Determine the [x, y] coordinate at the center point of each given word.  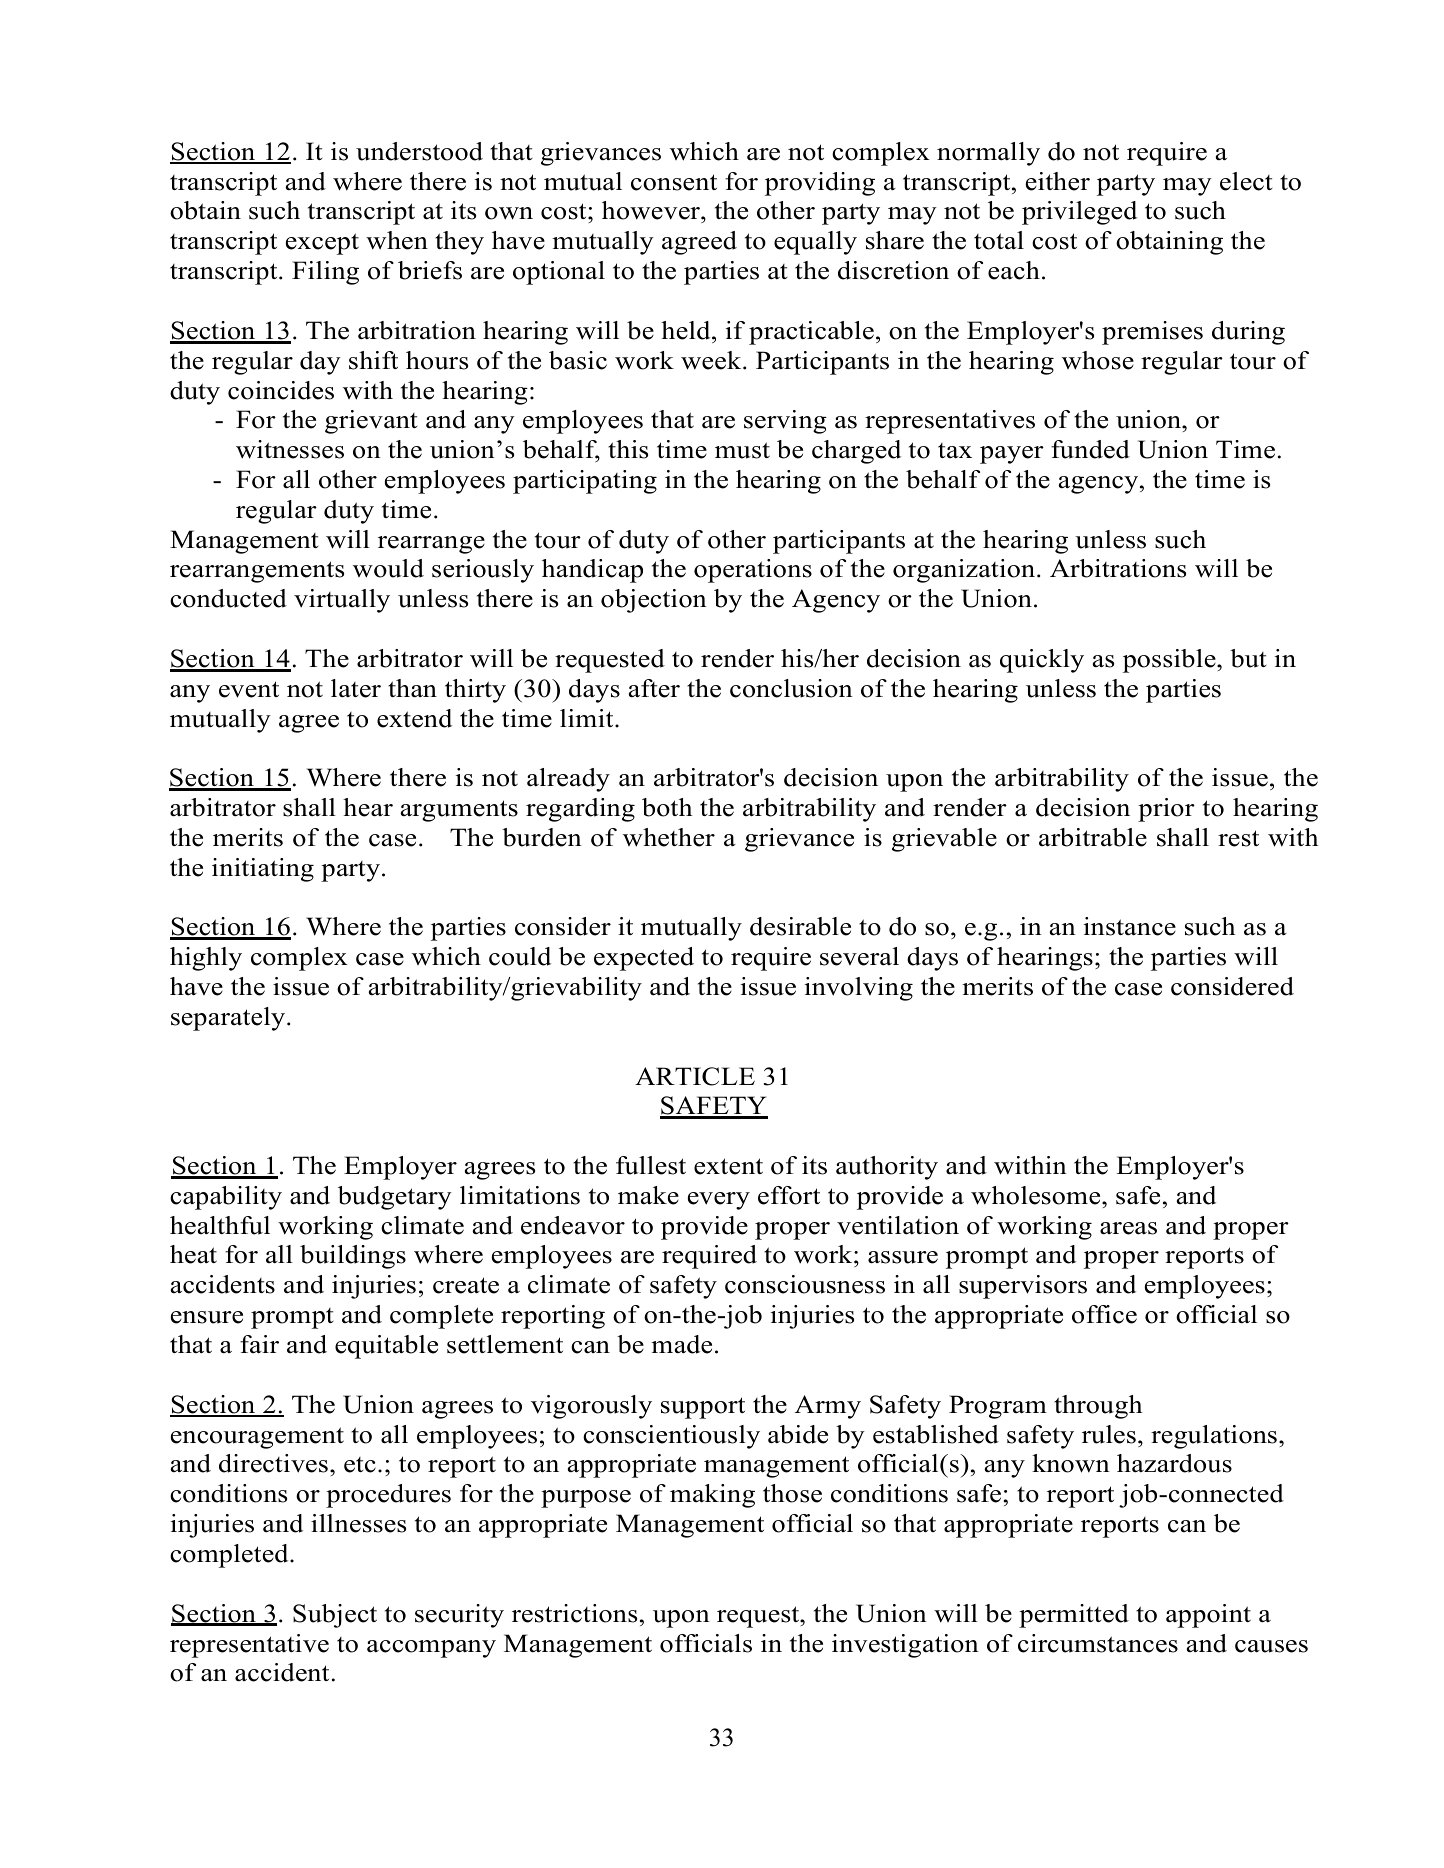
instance [1130, 926]
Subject [335, 1616]
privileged [1079, 213]
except [322, 244]
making [712, 1496]
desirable [800, 926]
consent [674, 182]
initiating [263, 870]
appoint [1208, 1616]
